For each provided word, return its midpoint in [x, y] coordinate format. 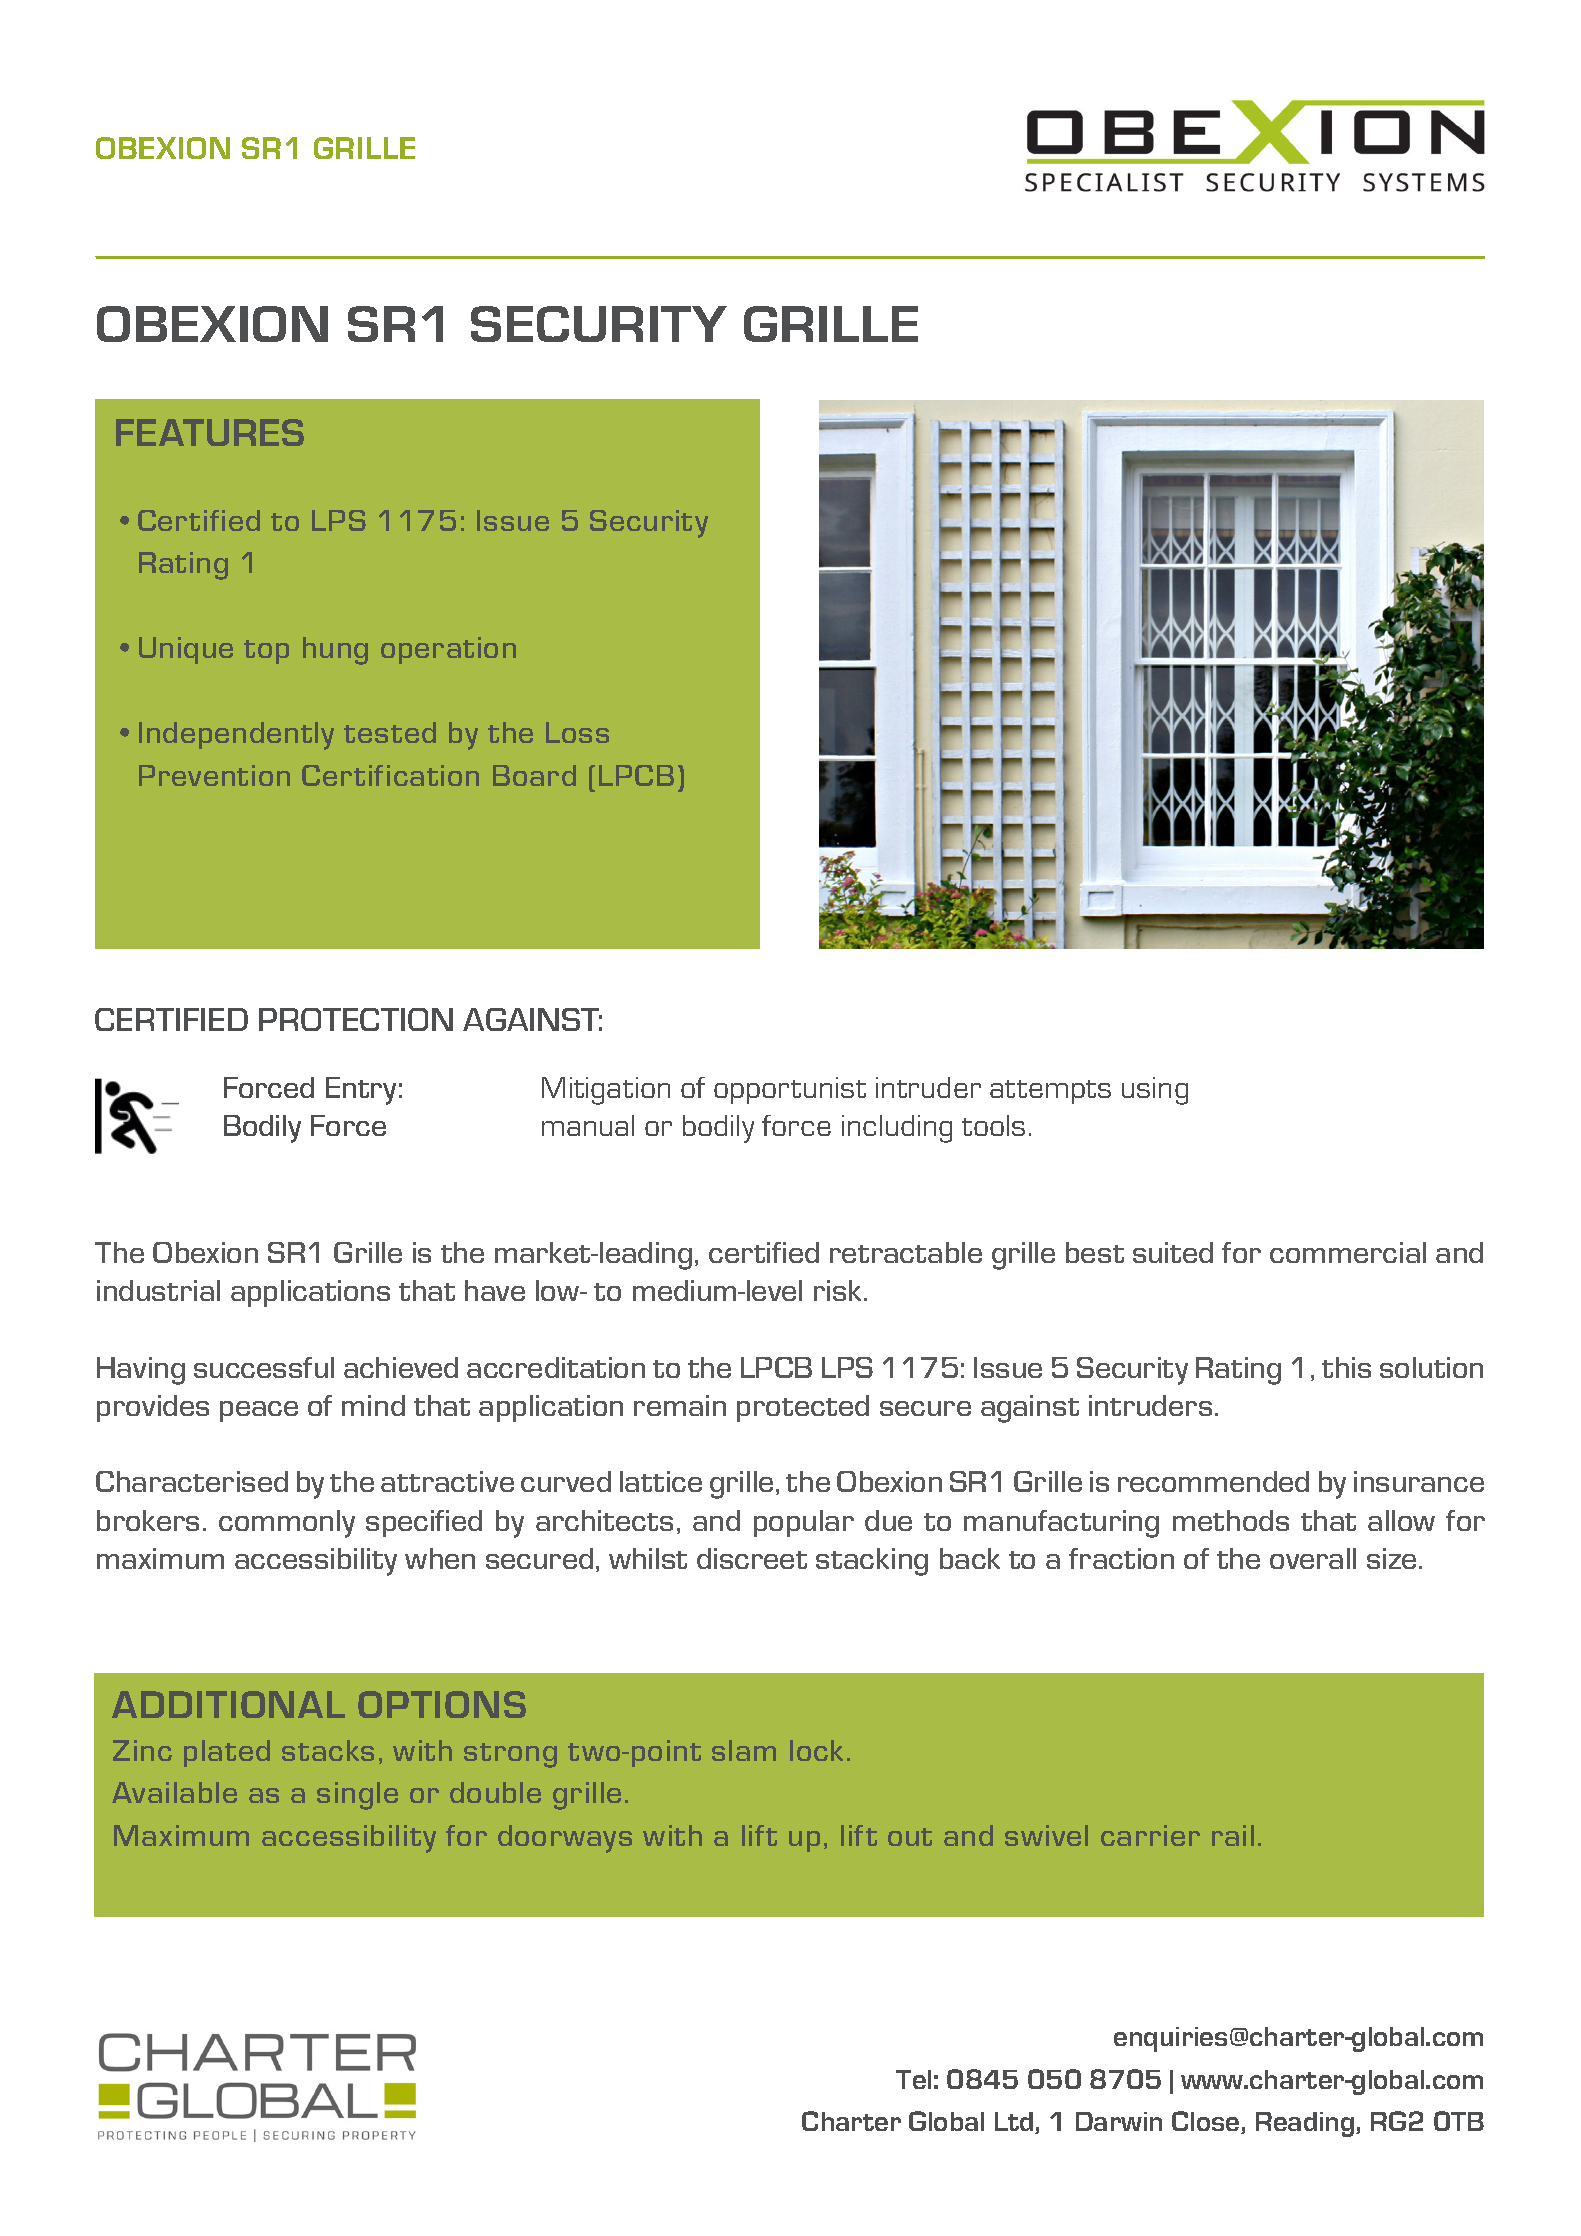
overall [1313, 1558]
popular [804, 1523]
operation [448, 650]
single [357, 1796]
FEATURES [210, 432]
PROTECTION [356, 1019]
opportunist [790, 1090]
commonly [287, 1524]
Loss [577, 732]
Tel [913, 2079]
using [1155, 1091]
